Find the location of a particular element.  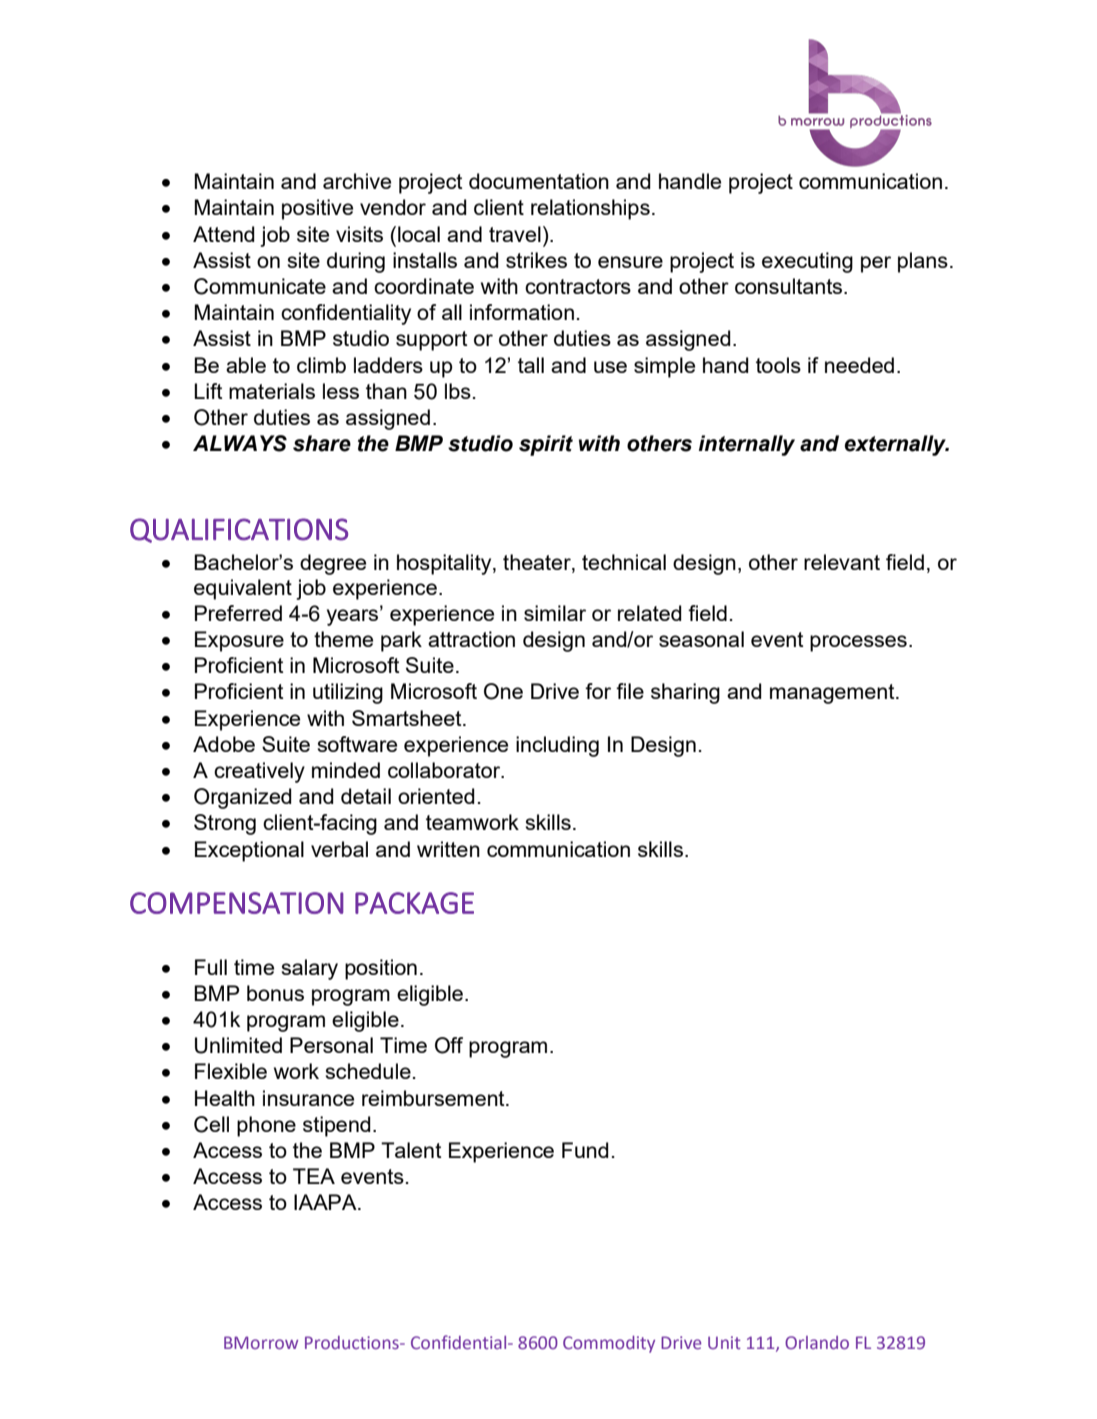

phone is located at coordinates (266, 1126).
